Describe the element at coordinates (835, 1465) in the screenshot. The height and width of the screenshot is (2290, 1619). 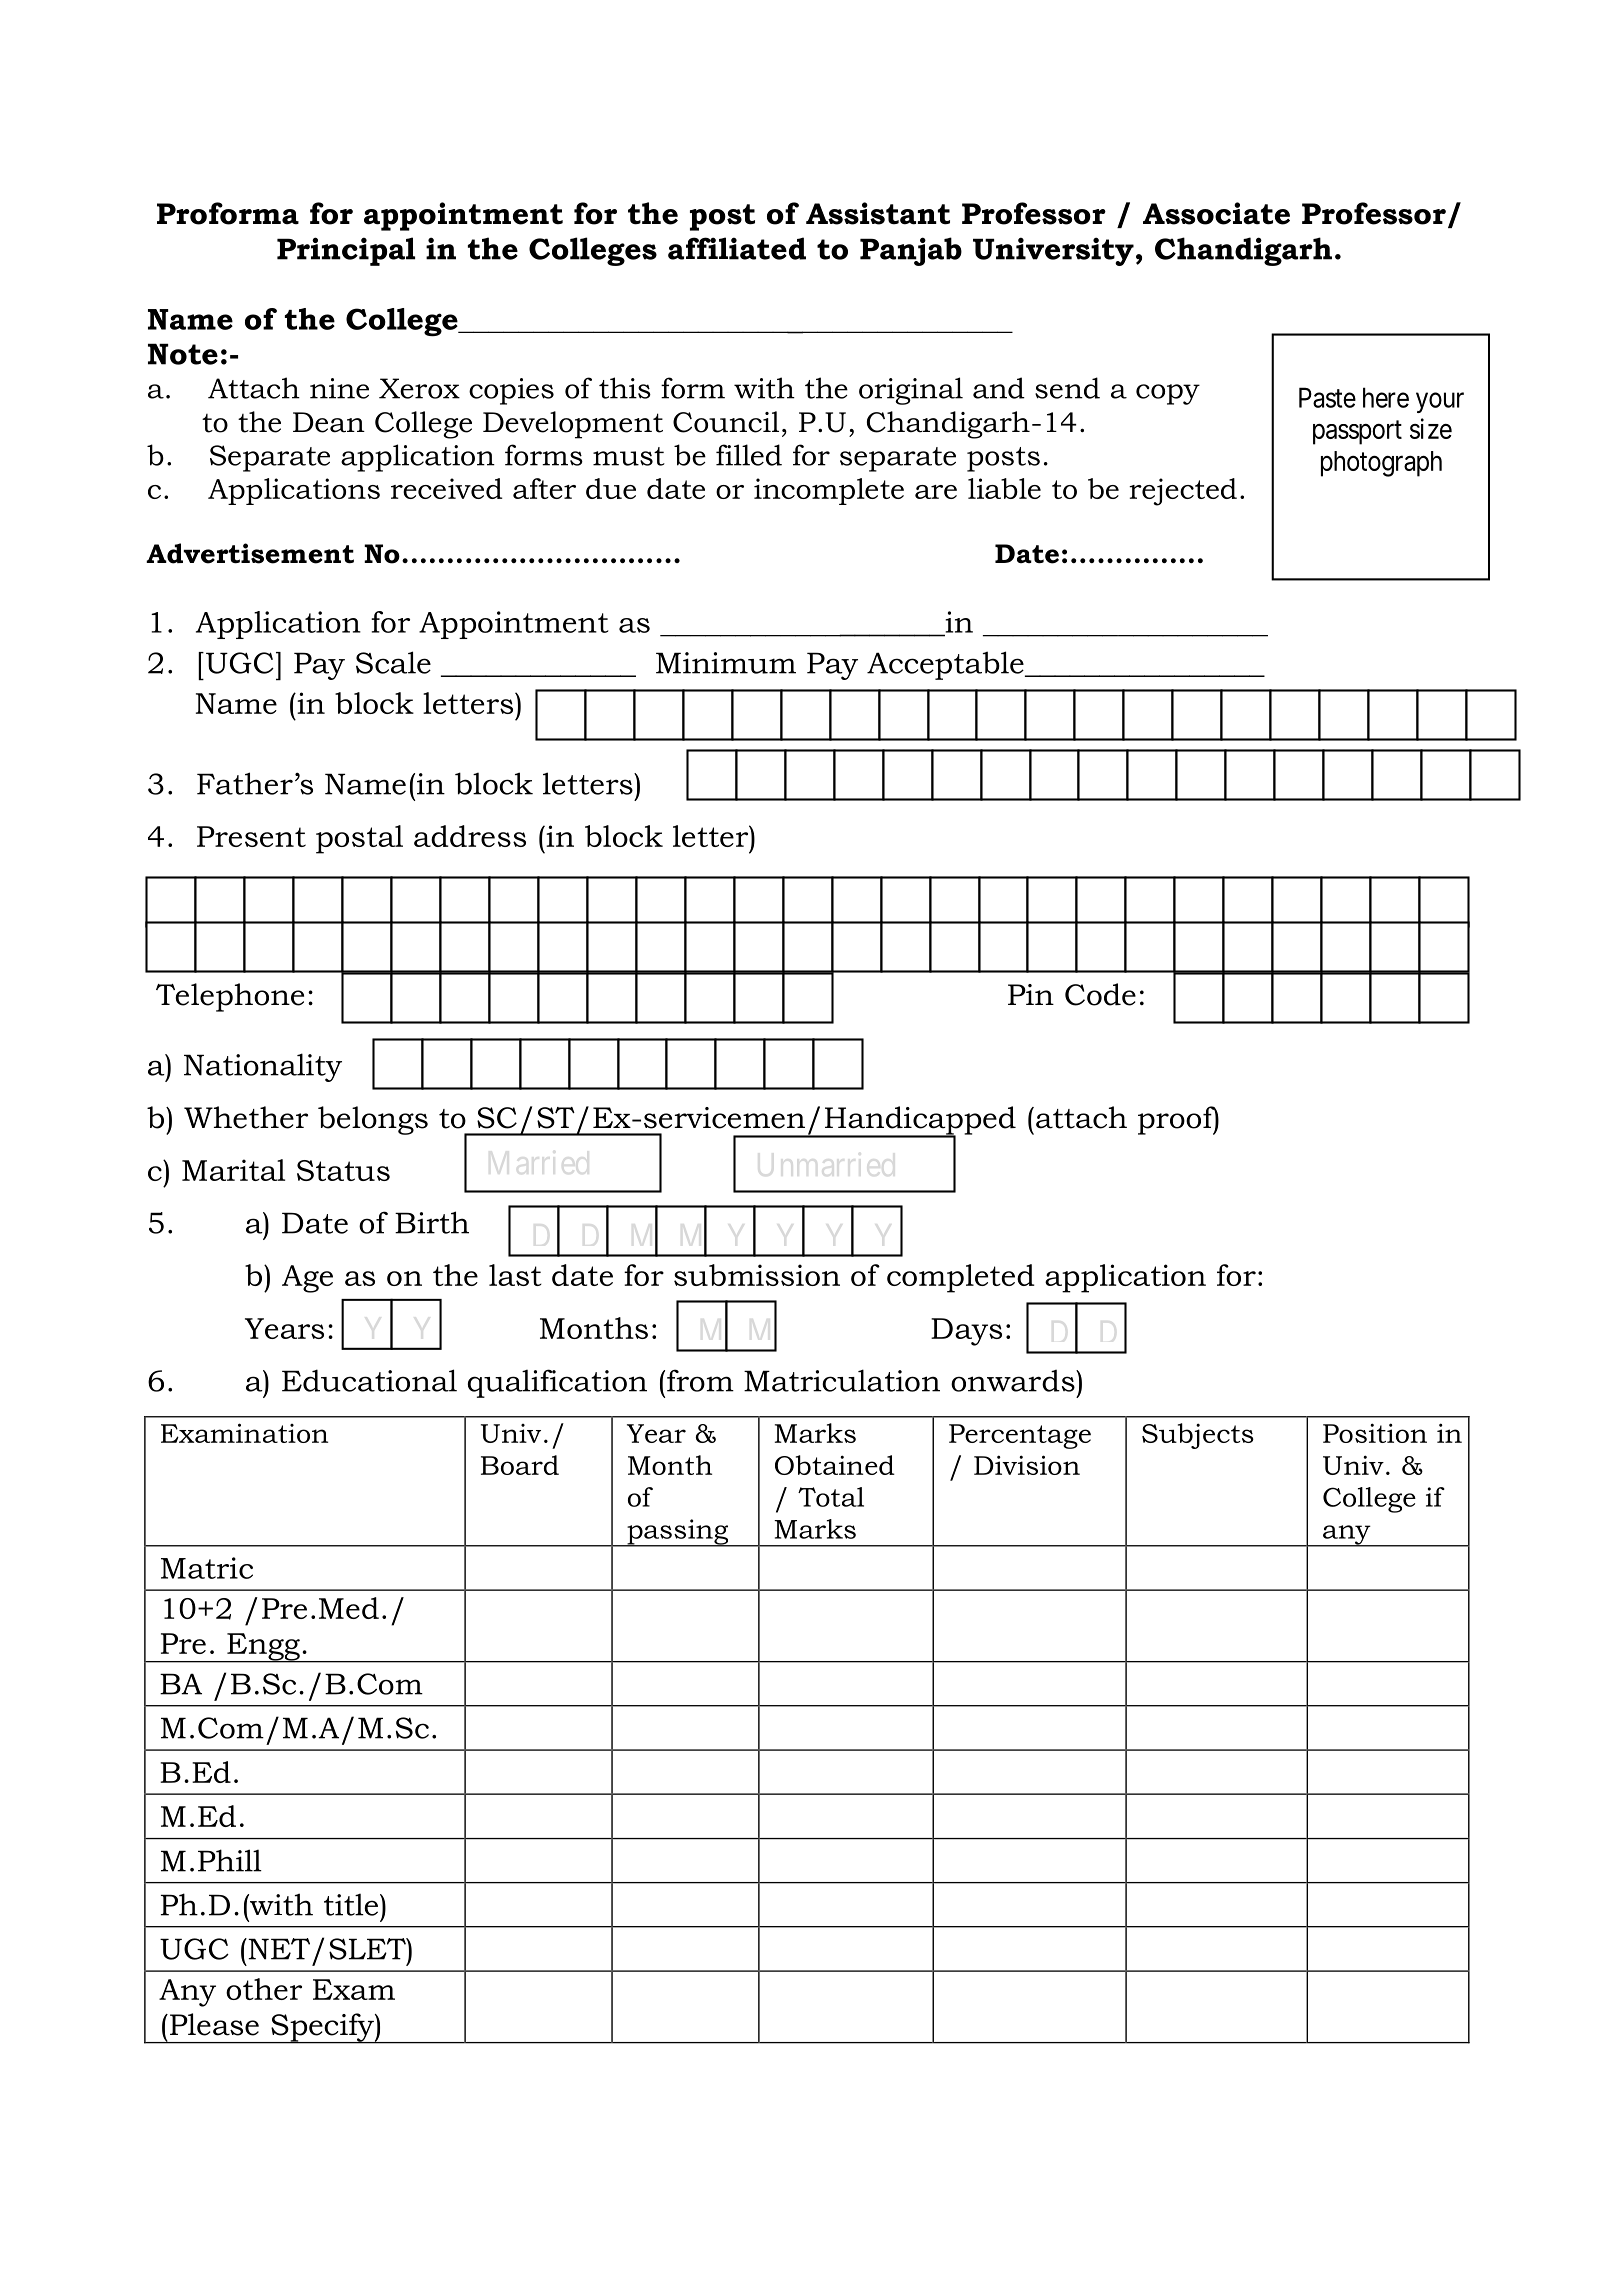
I see `Obtained` at that location.
